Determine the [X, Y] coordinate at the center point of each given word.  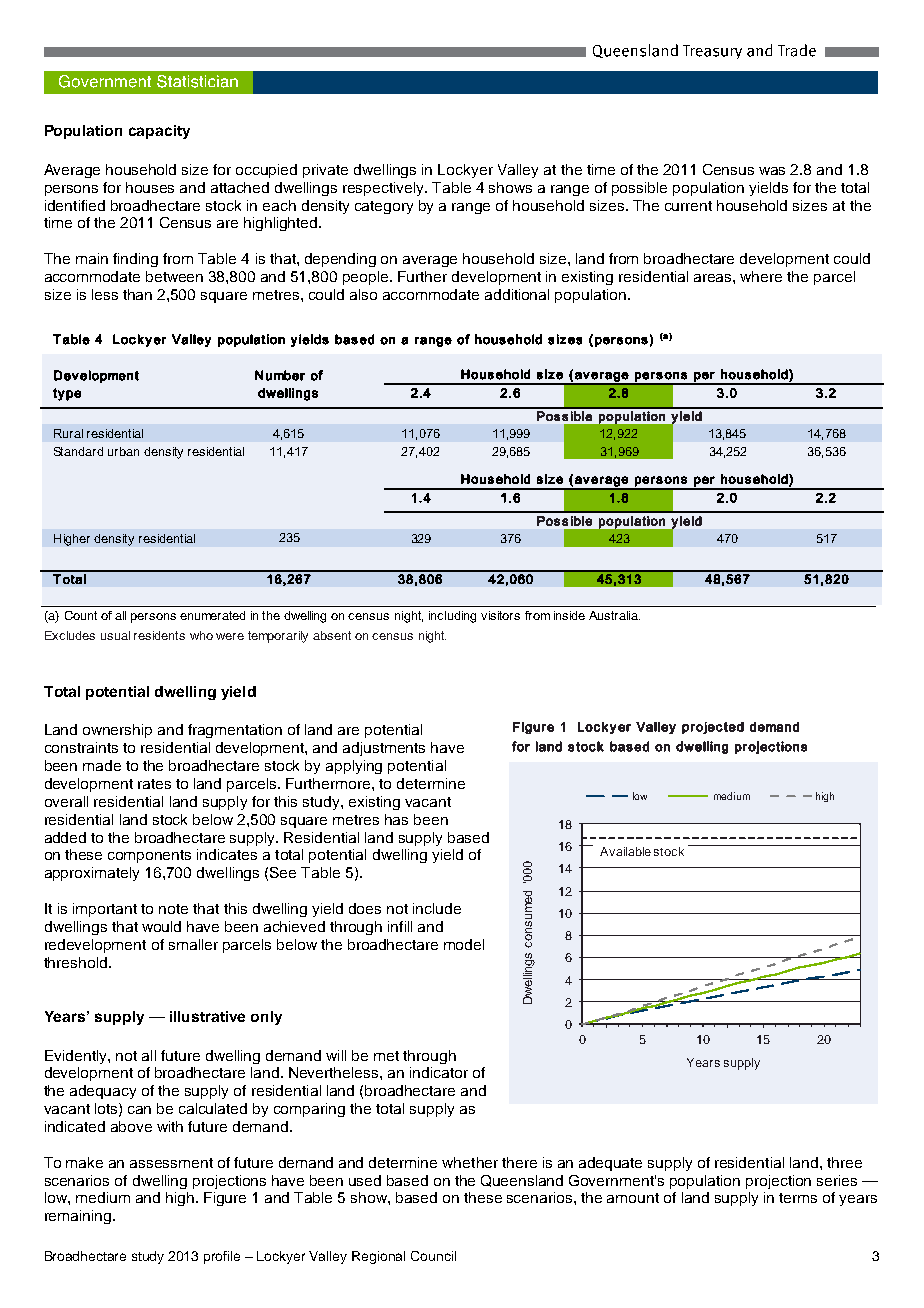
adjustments [384, 749]
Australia [614, 615]
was [772, 171]
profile [222, 1257]
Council [433, 1256]
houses [150, 187]
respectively [385, 189]
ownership [117, 731]
